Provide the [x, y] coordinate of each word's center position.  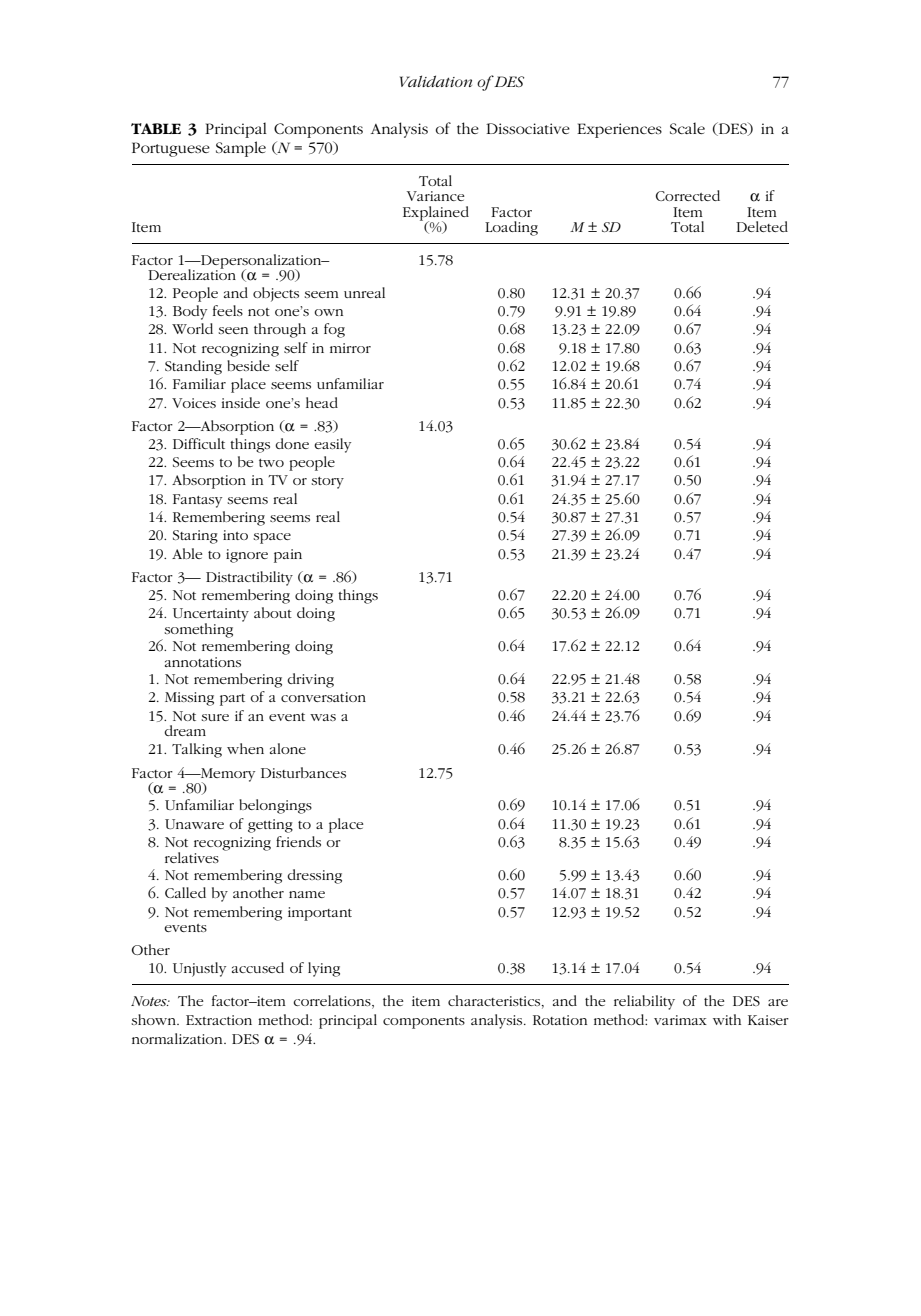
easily [332, 445]
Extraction [219, 1020]
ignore [247, 556]
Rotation [560, 1020]
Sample [241, 149]
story [327, 483]
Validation [436, 81]
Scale [687, 128]
